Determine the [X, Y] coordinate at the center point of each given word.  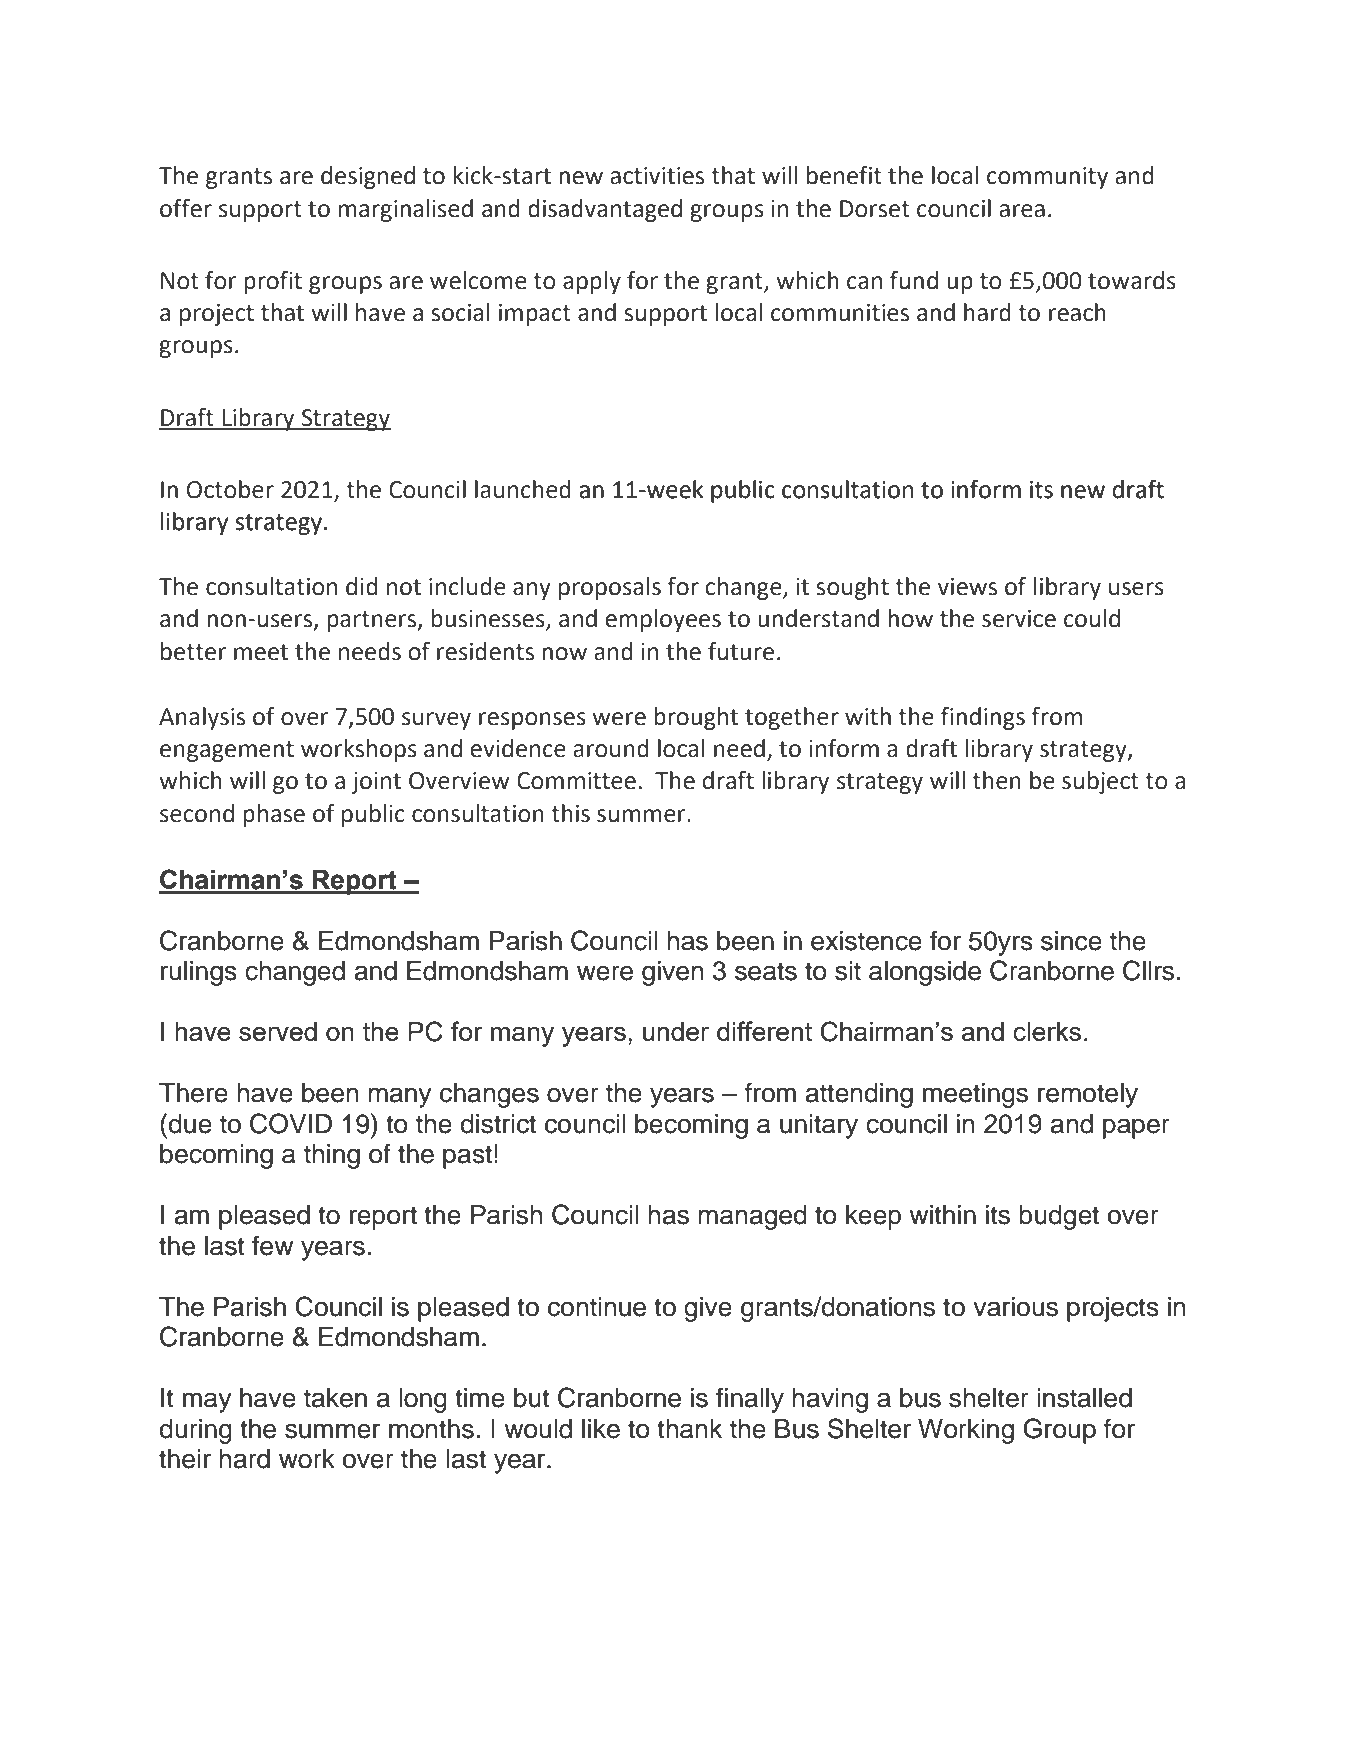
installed [1084, 1398]
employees [663, 620]
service [1019, 619]
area [1022, 211]
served [278, 1031]
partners [373, 621]
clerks [1047, 1031]
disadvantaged [605, 210]
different [764, 1031]
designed [368, 177]
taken [335, 1398]
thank [689, 1429]
